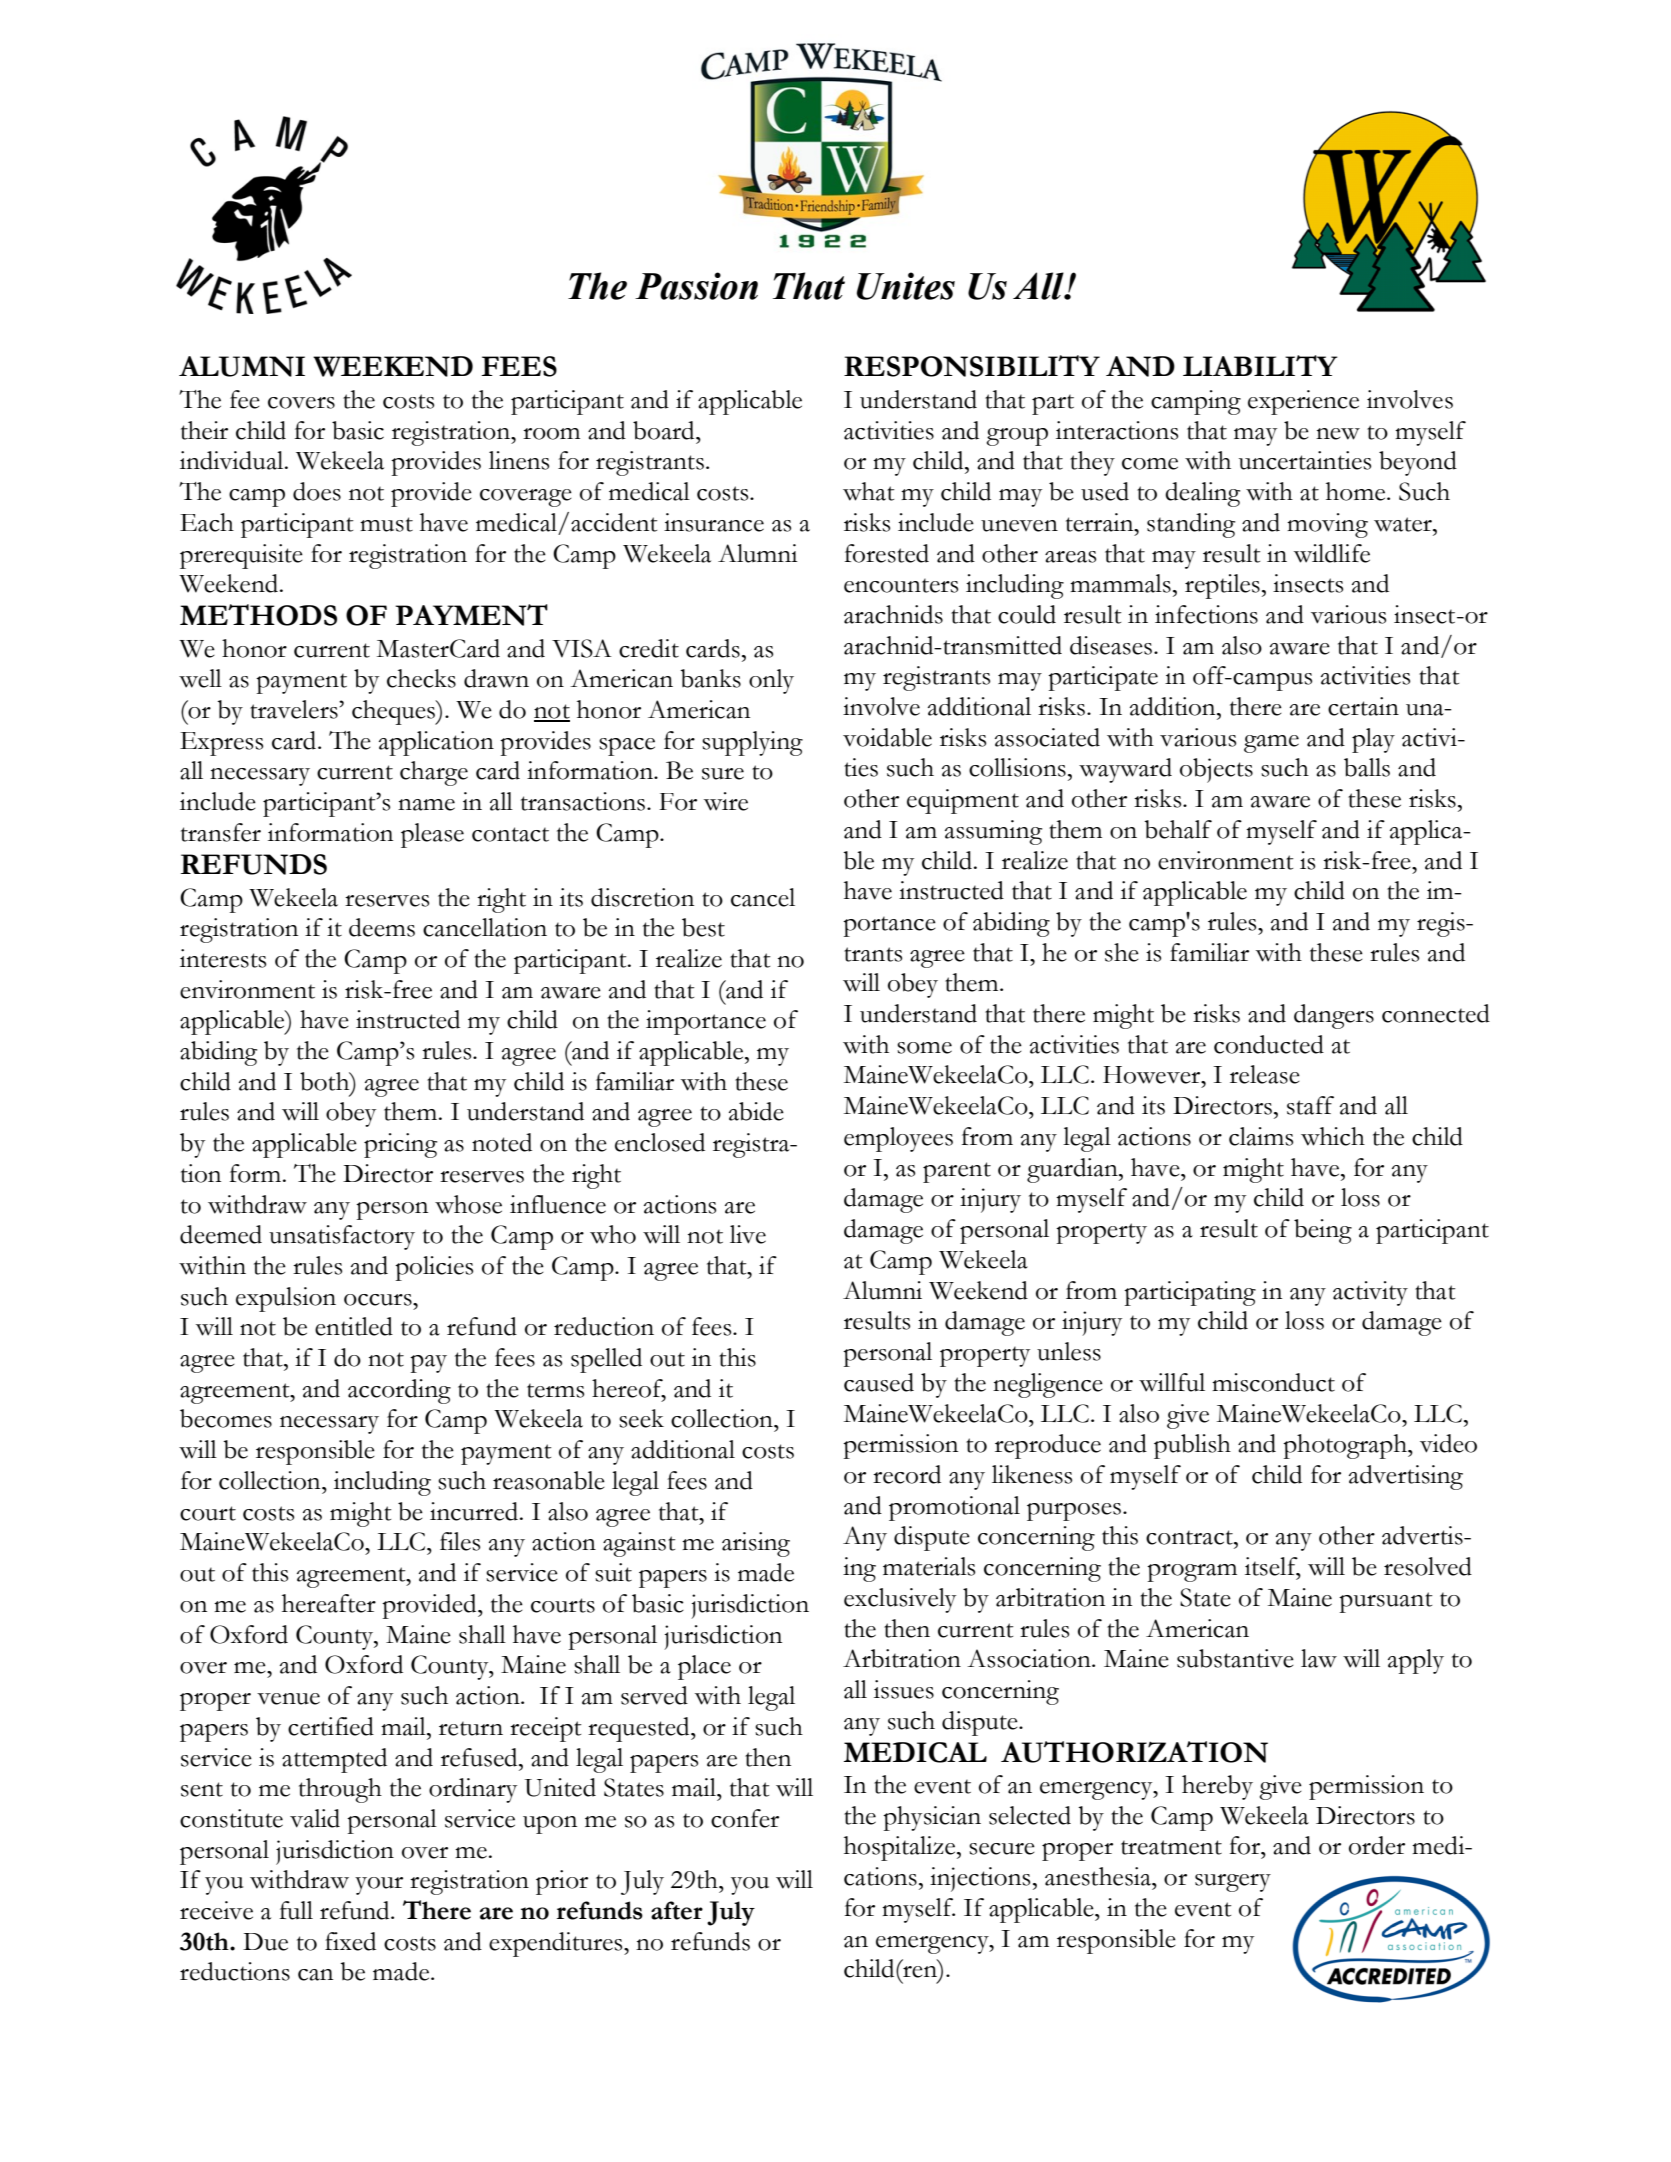  I want to click on your, so click(379, 1886).
